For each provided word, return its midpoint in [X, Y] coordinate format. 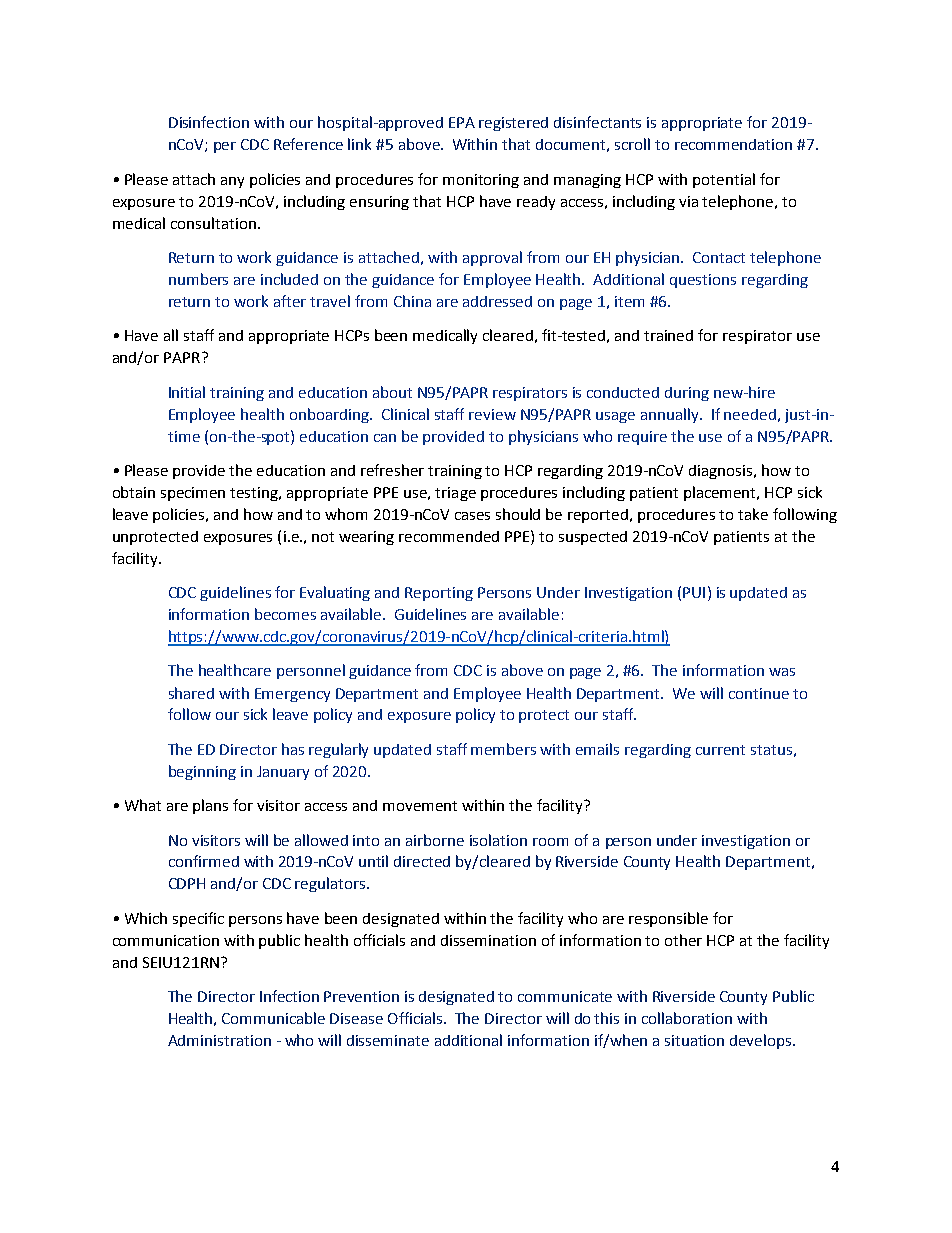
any [232, 182]
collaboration [687, 1018]
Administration [219, 1040]
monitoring [481, 181]
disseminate [388, 1040]
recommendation [733, 144]
